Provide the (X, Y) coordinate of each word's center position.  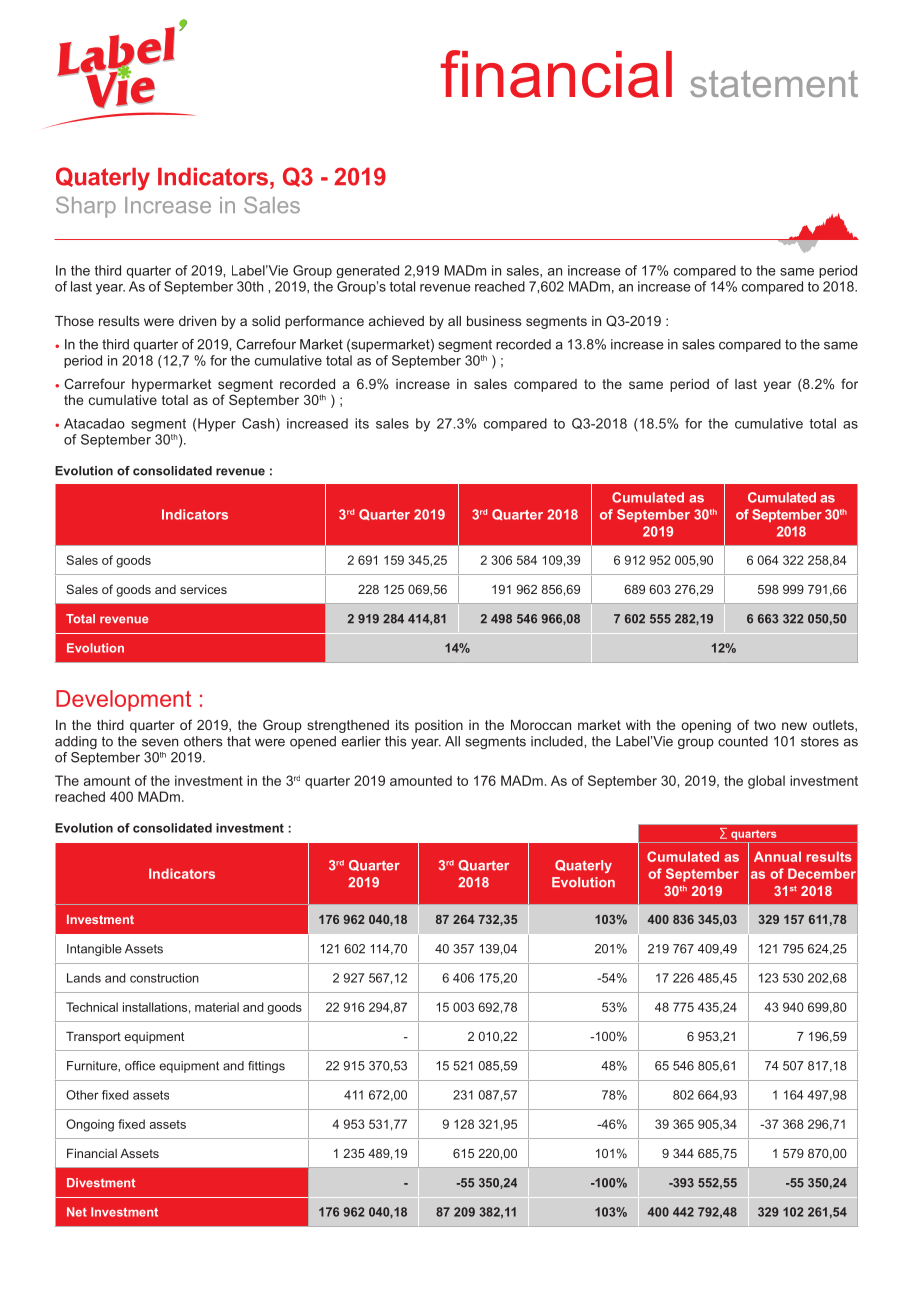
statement (774, 83)
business (494, 321)
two (765, 725)
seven (160, 742)
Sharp (86, 207)
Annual (777, 856)
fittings (266, 1067)
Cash (259, 424)
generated (367, 271)
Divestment (101, 1183)
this (395, 741)
